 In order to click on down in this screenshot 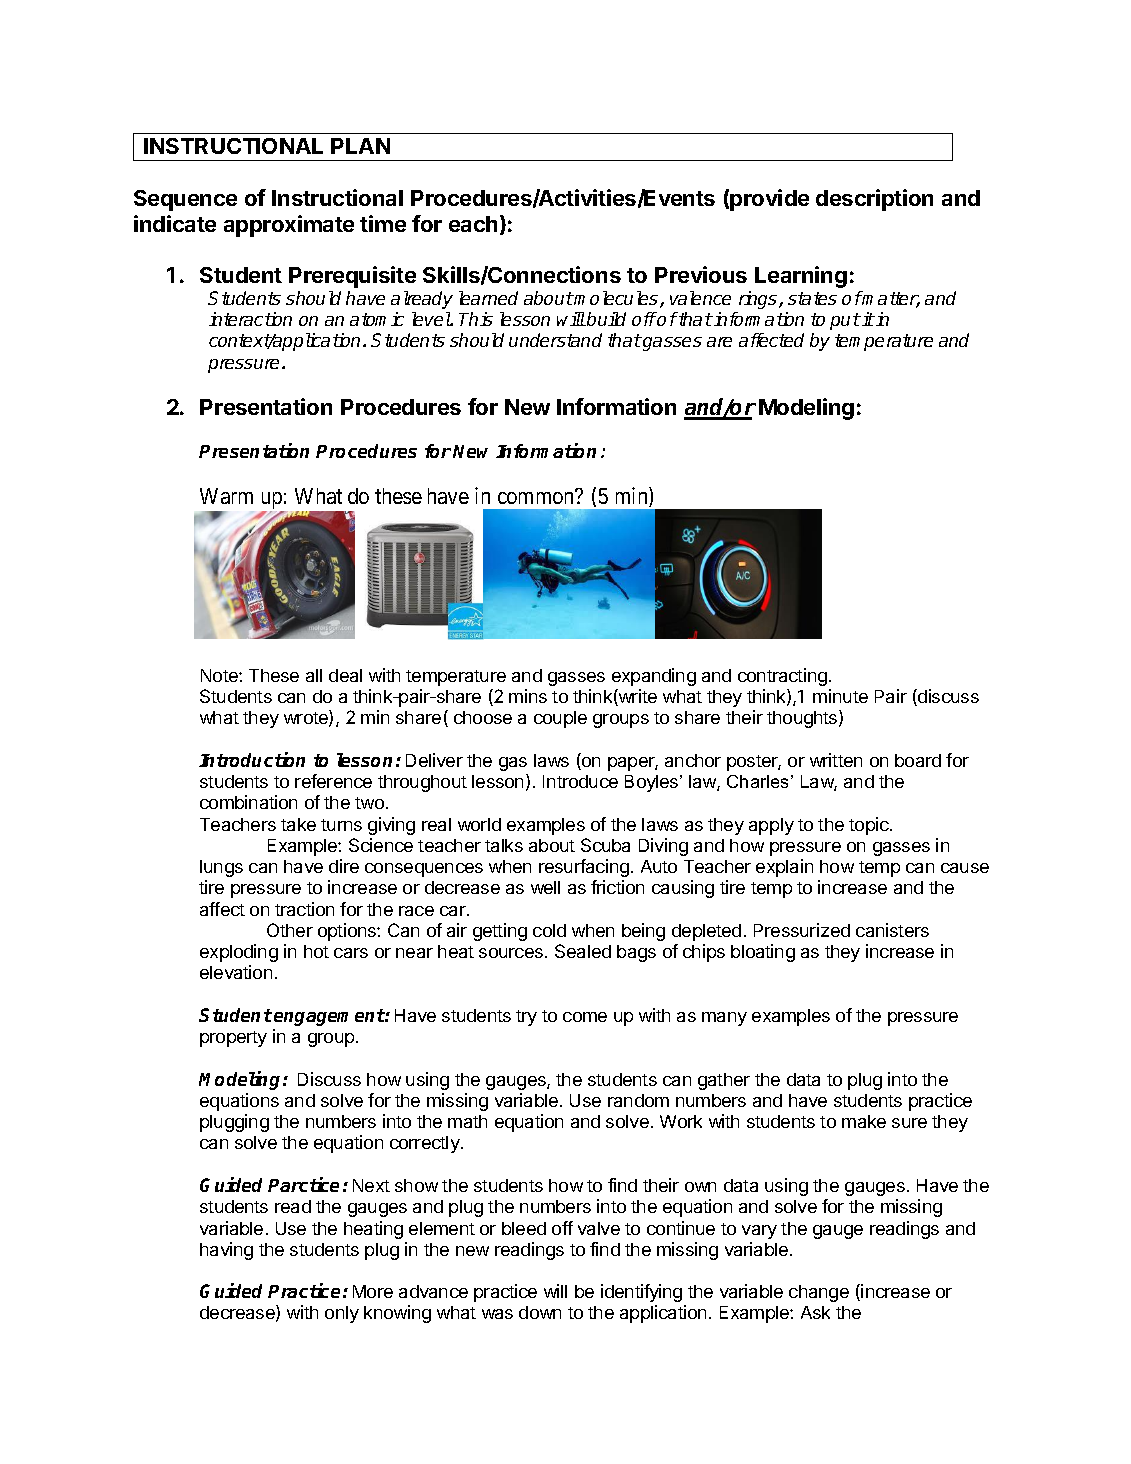, I will do `click(540, 1312)`.
